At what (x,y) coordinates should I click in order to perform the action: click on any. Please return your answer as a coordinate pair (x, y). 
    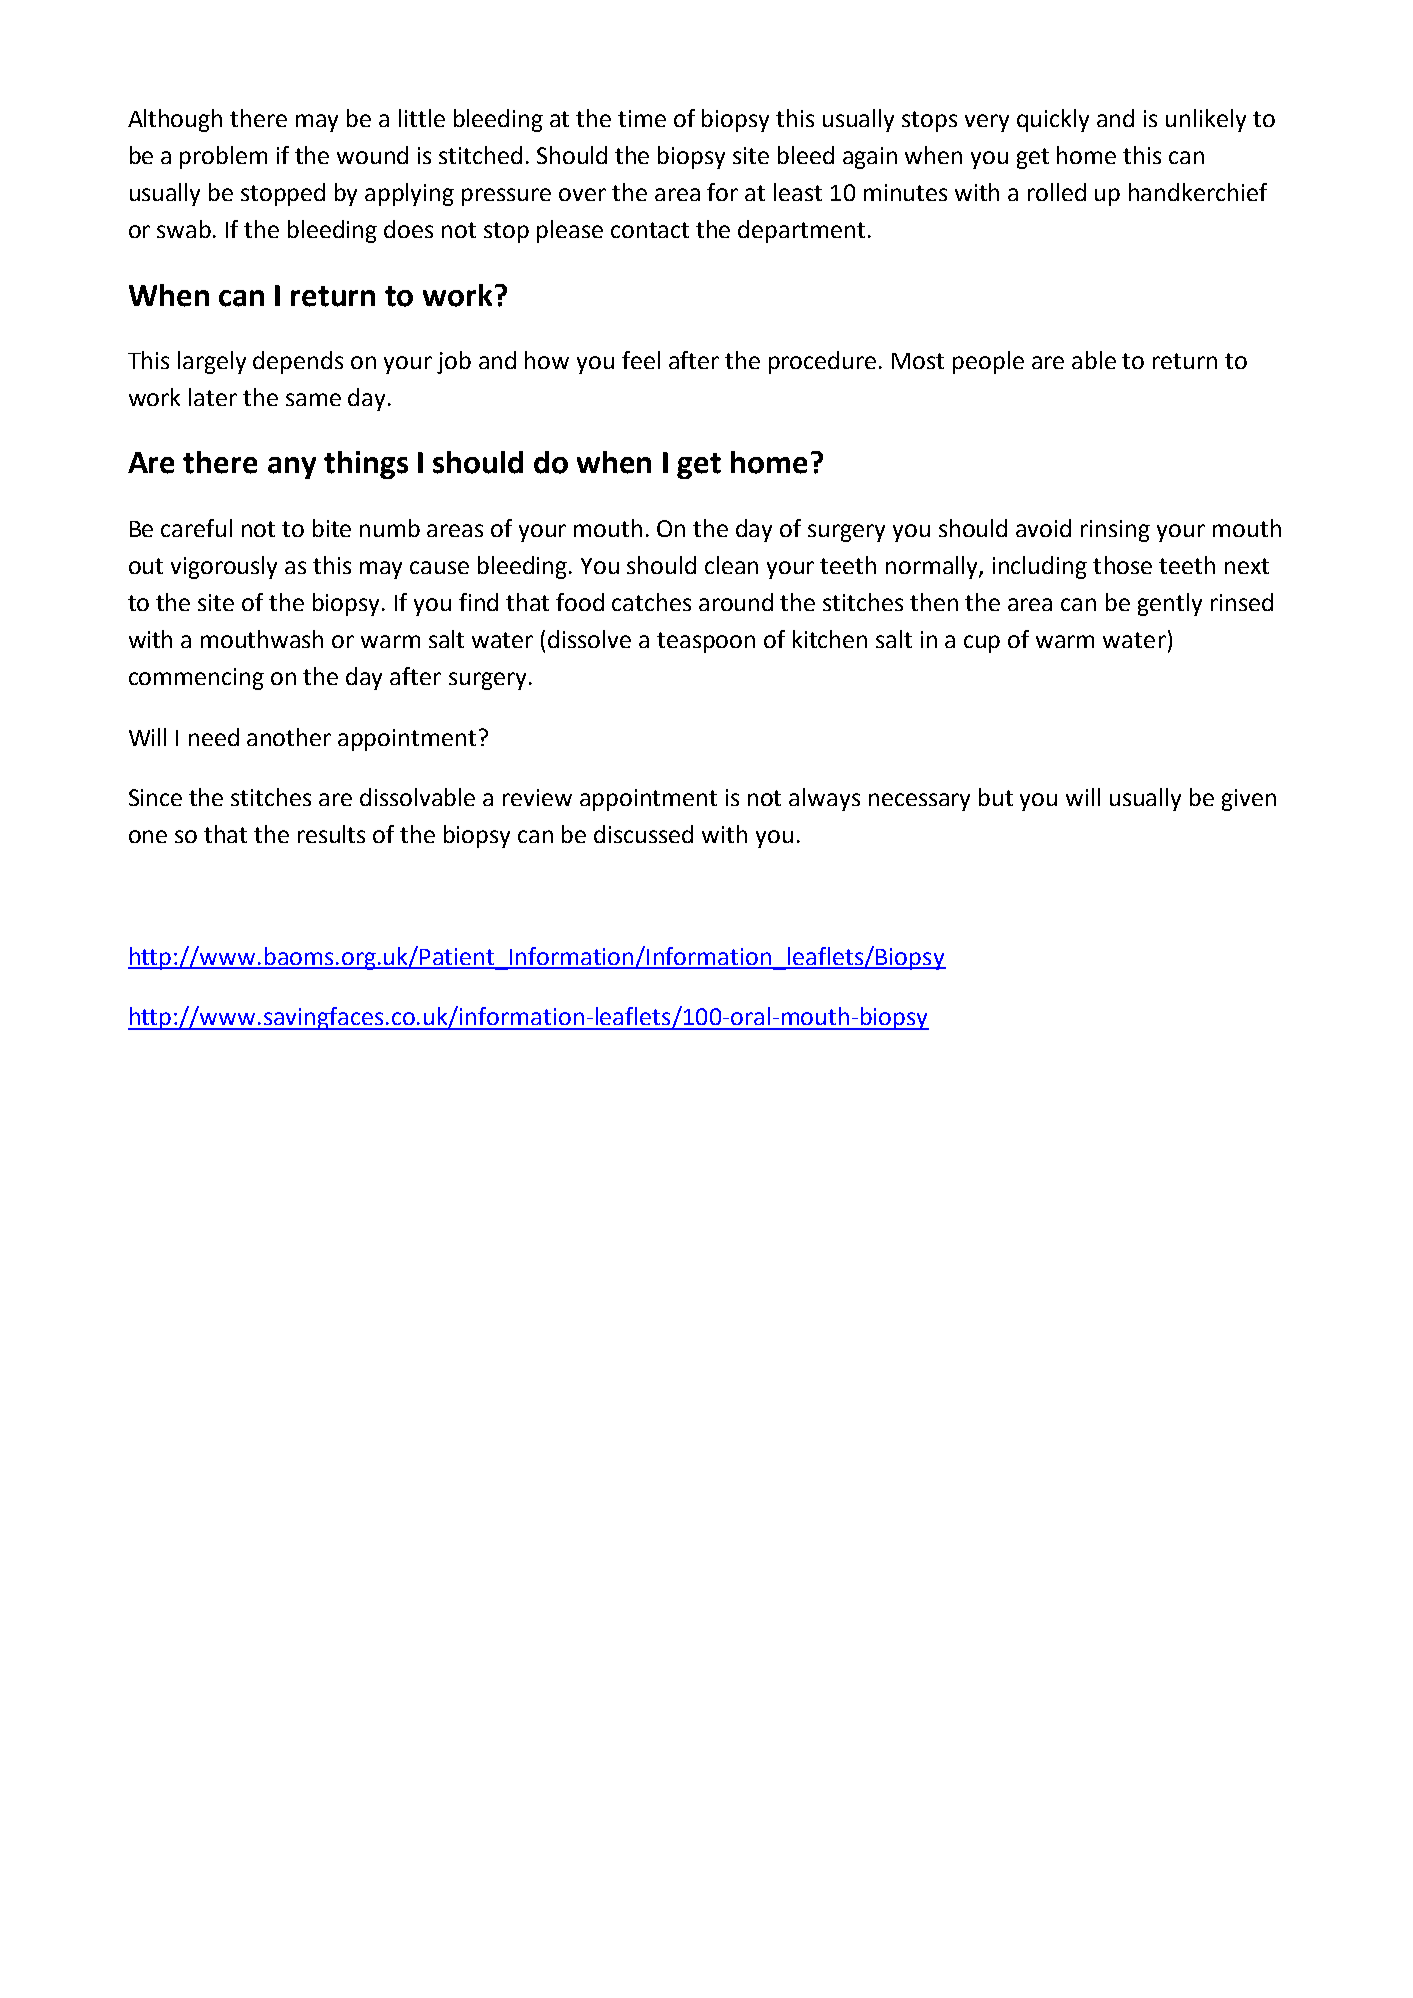
    Looking at the image, I should click on (292, 468).
